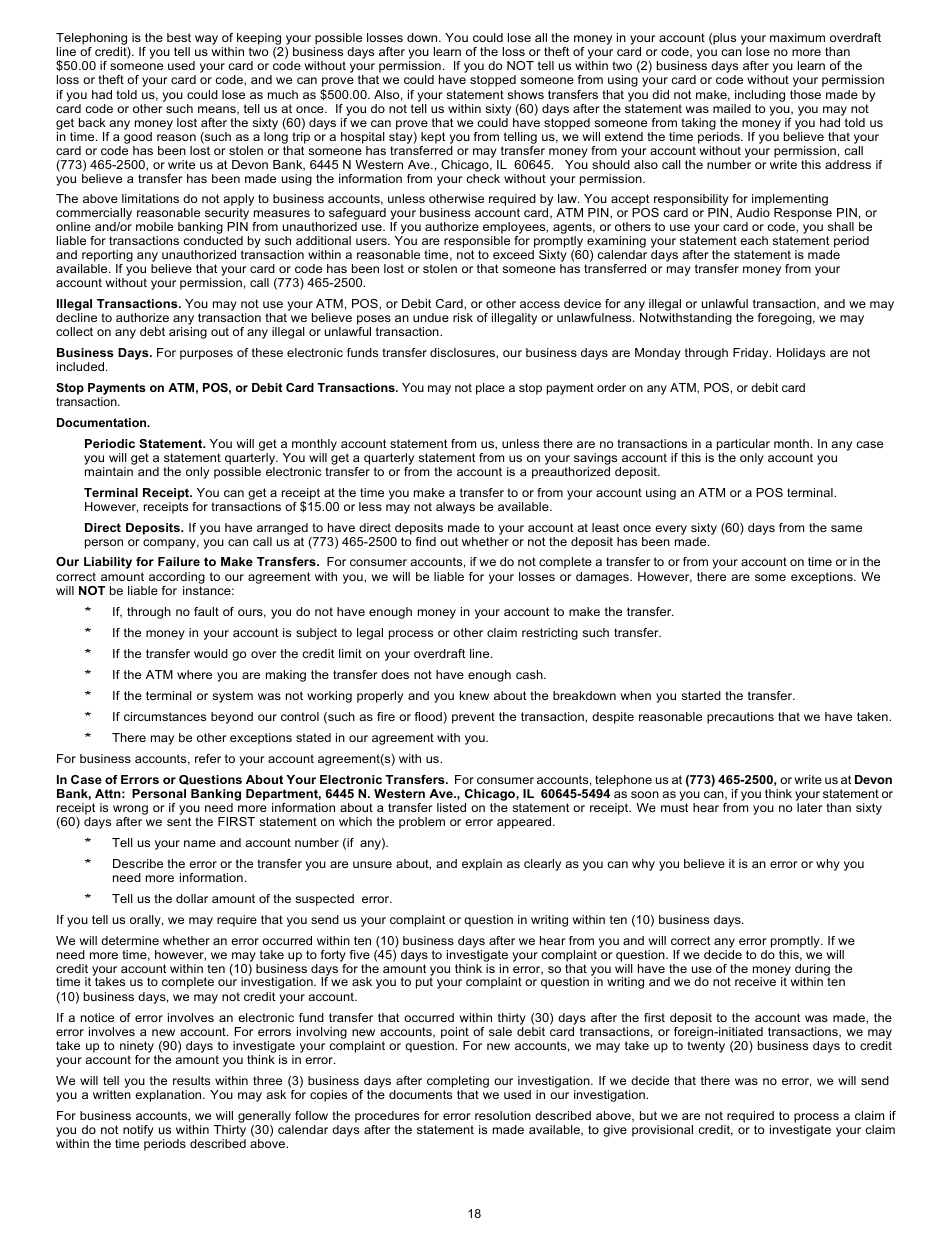  Describe the element at coordinates (177, 578) in the screenshot. I see `according` at that location.
